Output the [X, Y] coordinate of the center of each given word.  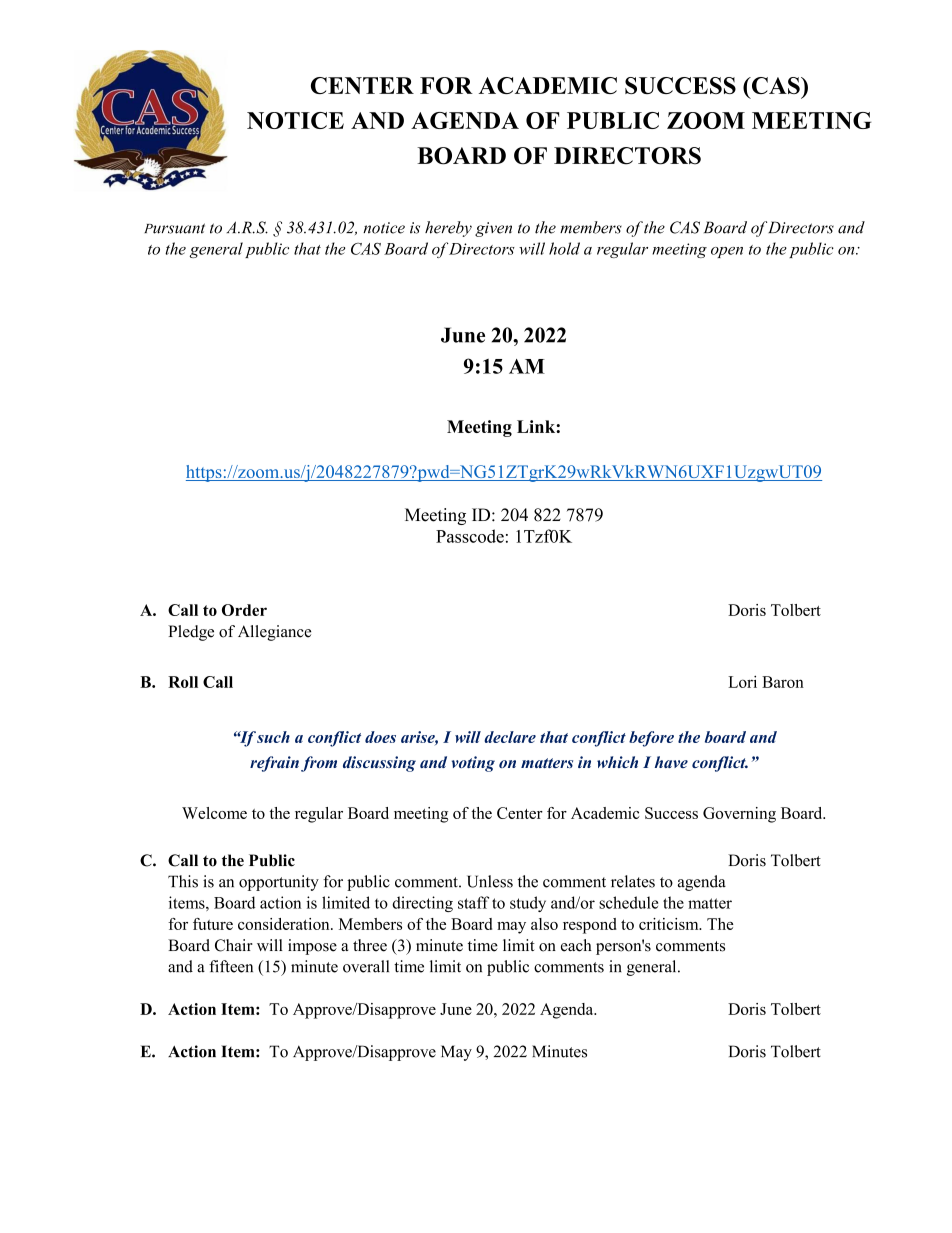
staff [473, 902]
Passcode [470, 536]
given [493, 229]
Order [244, 610]
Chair [234, 945]
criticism [670, 924]
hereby [448, 229]
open [727, 252]
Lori [742, 681]
